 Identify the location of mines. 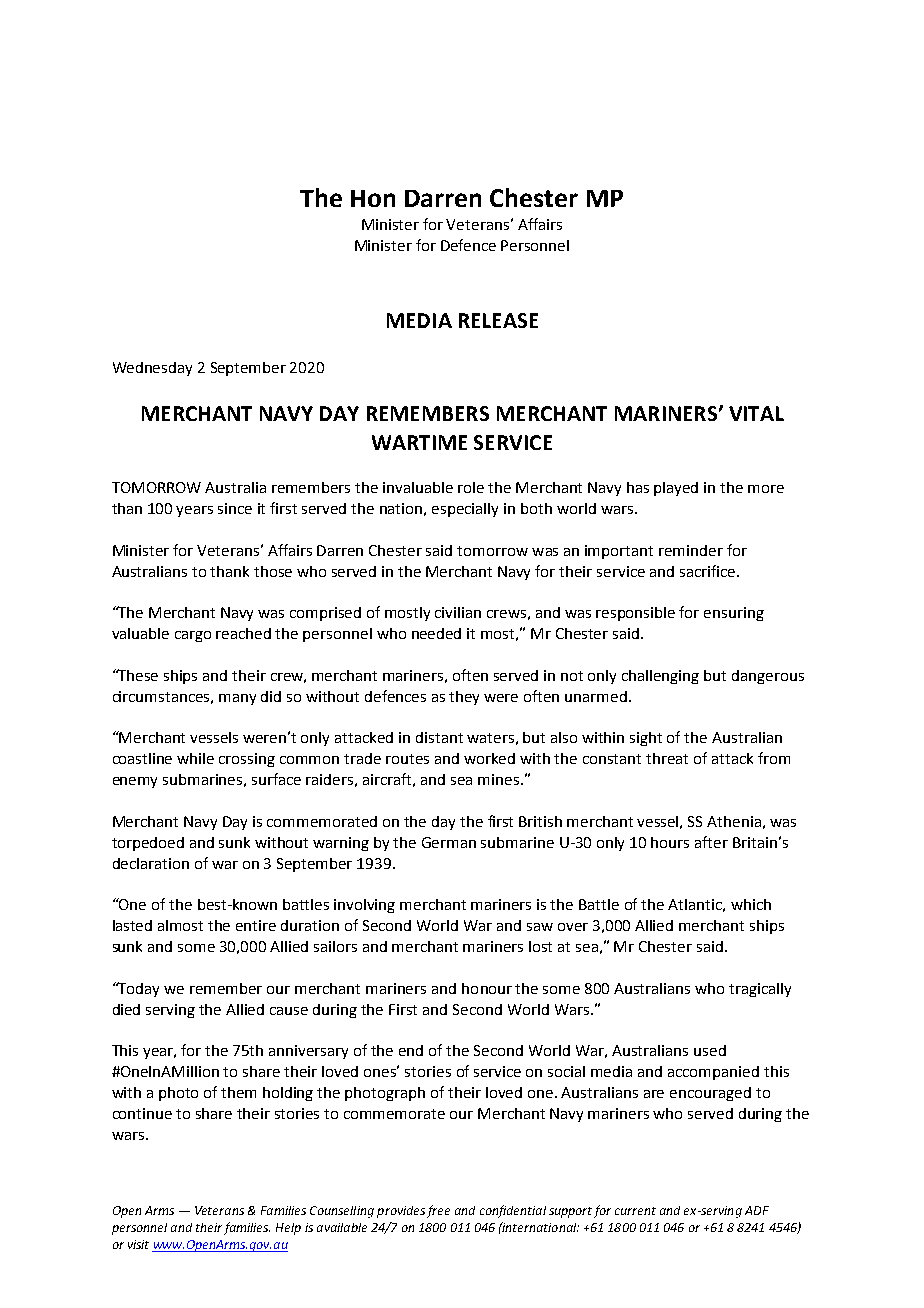
(500, 779).
